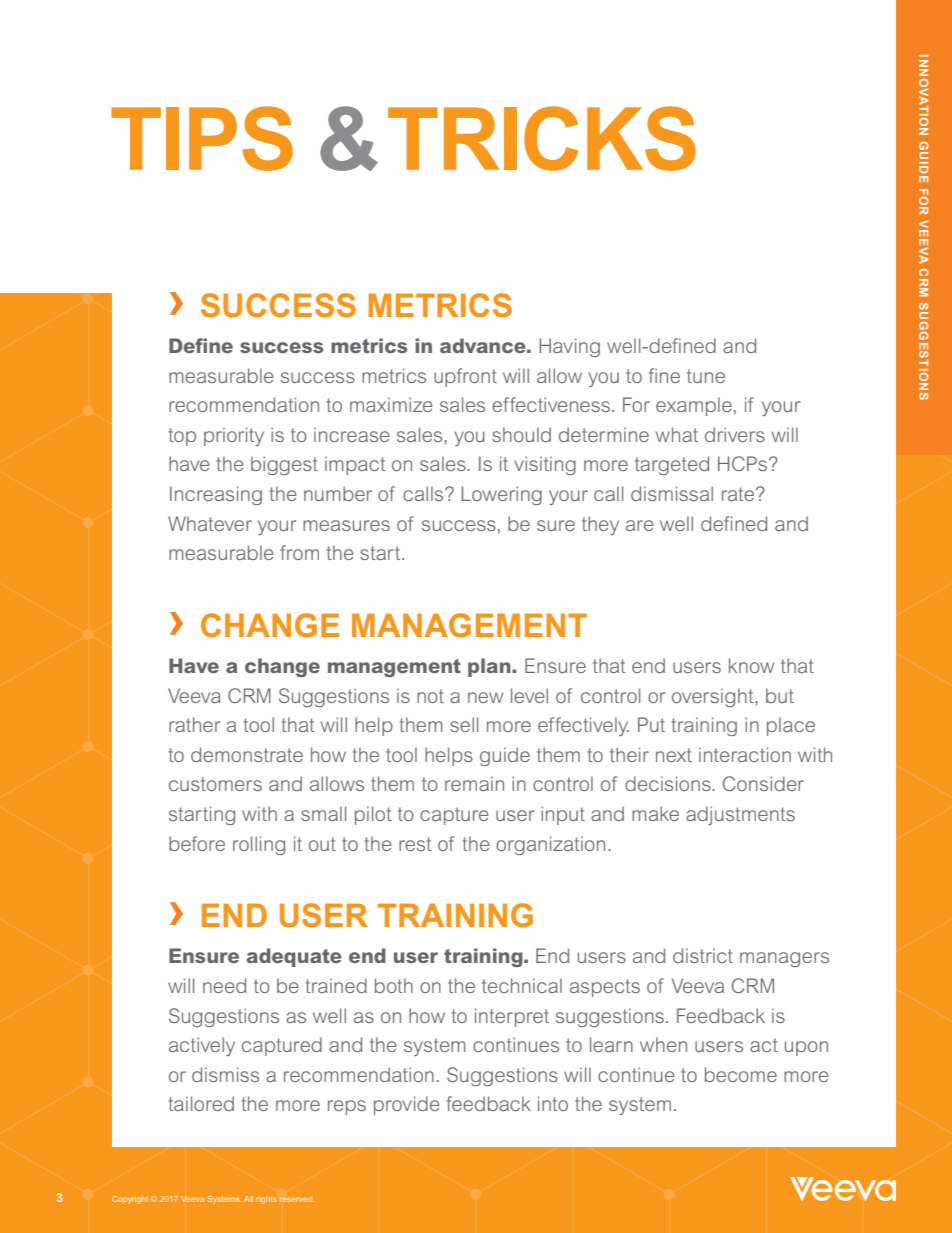 This image has height=1233, width=952. What do you see at coordinates (202, 138) in the image?
I see `TIPS` at bounding box center [202, 138].
